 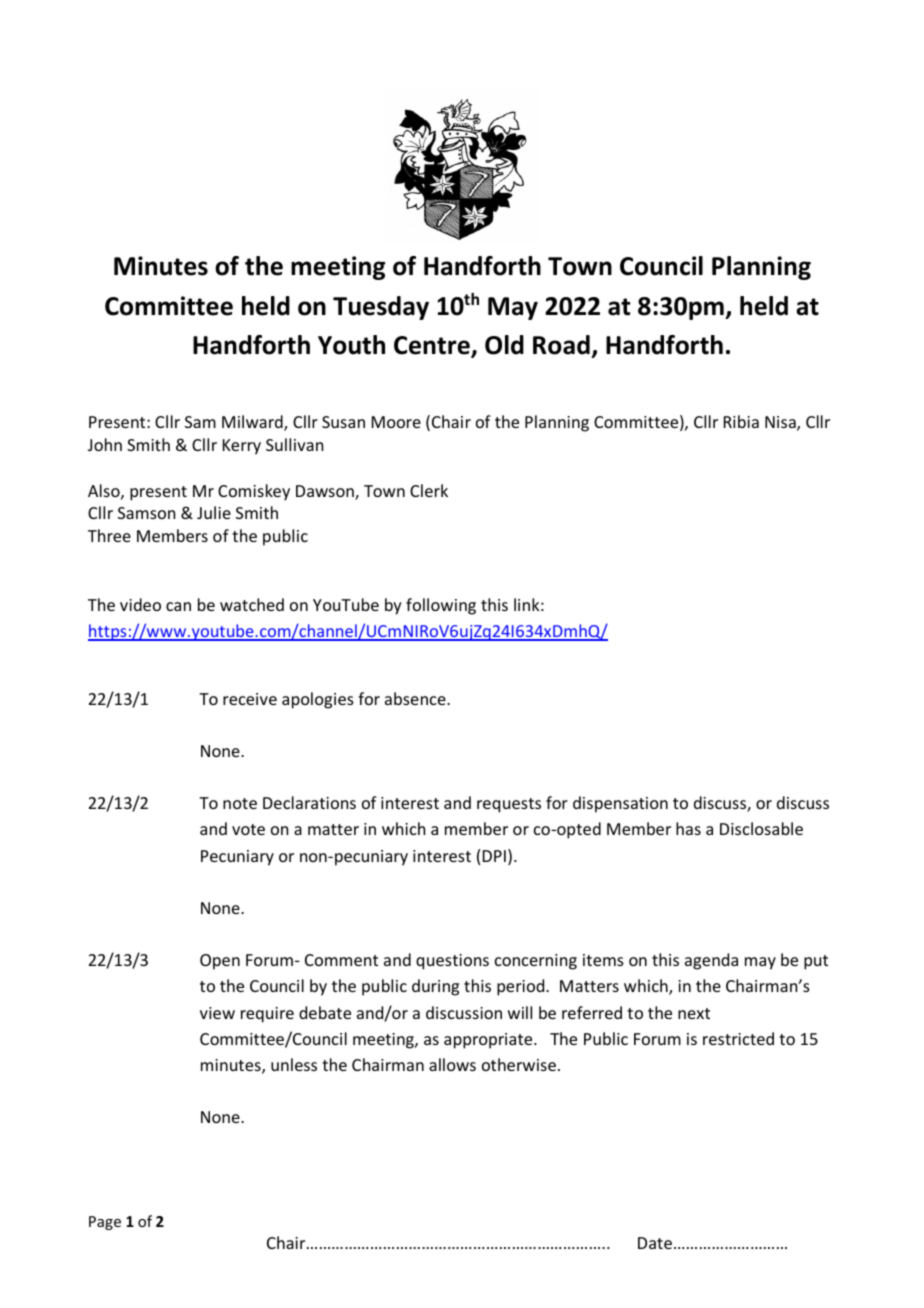 I want to click on has, so click(x=688, y=828).
